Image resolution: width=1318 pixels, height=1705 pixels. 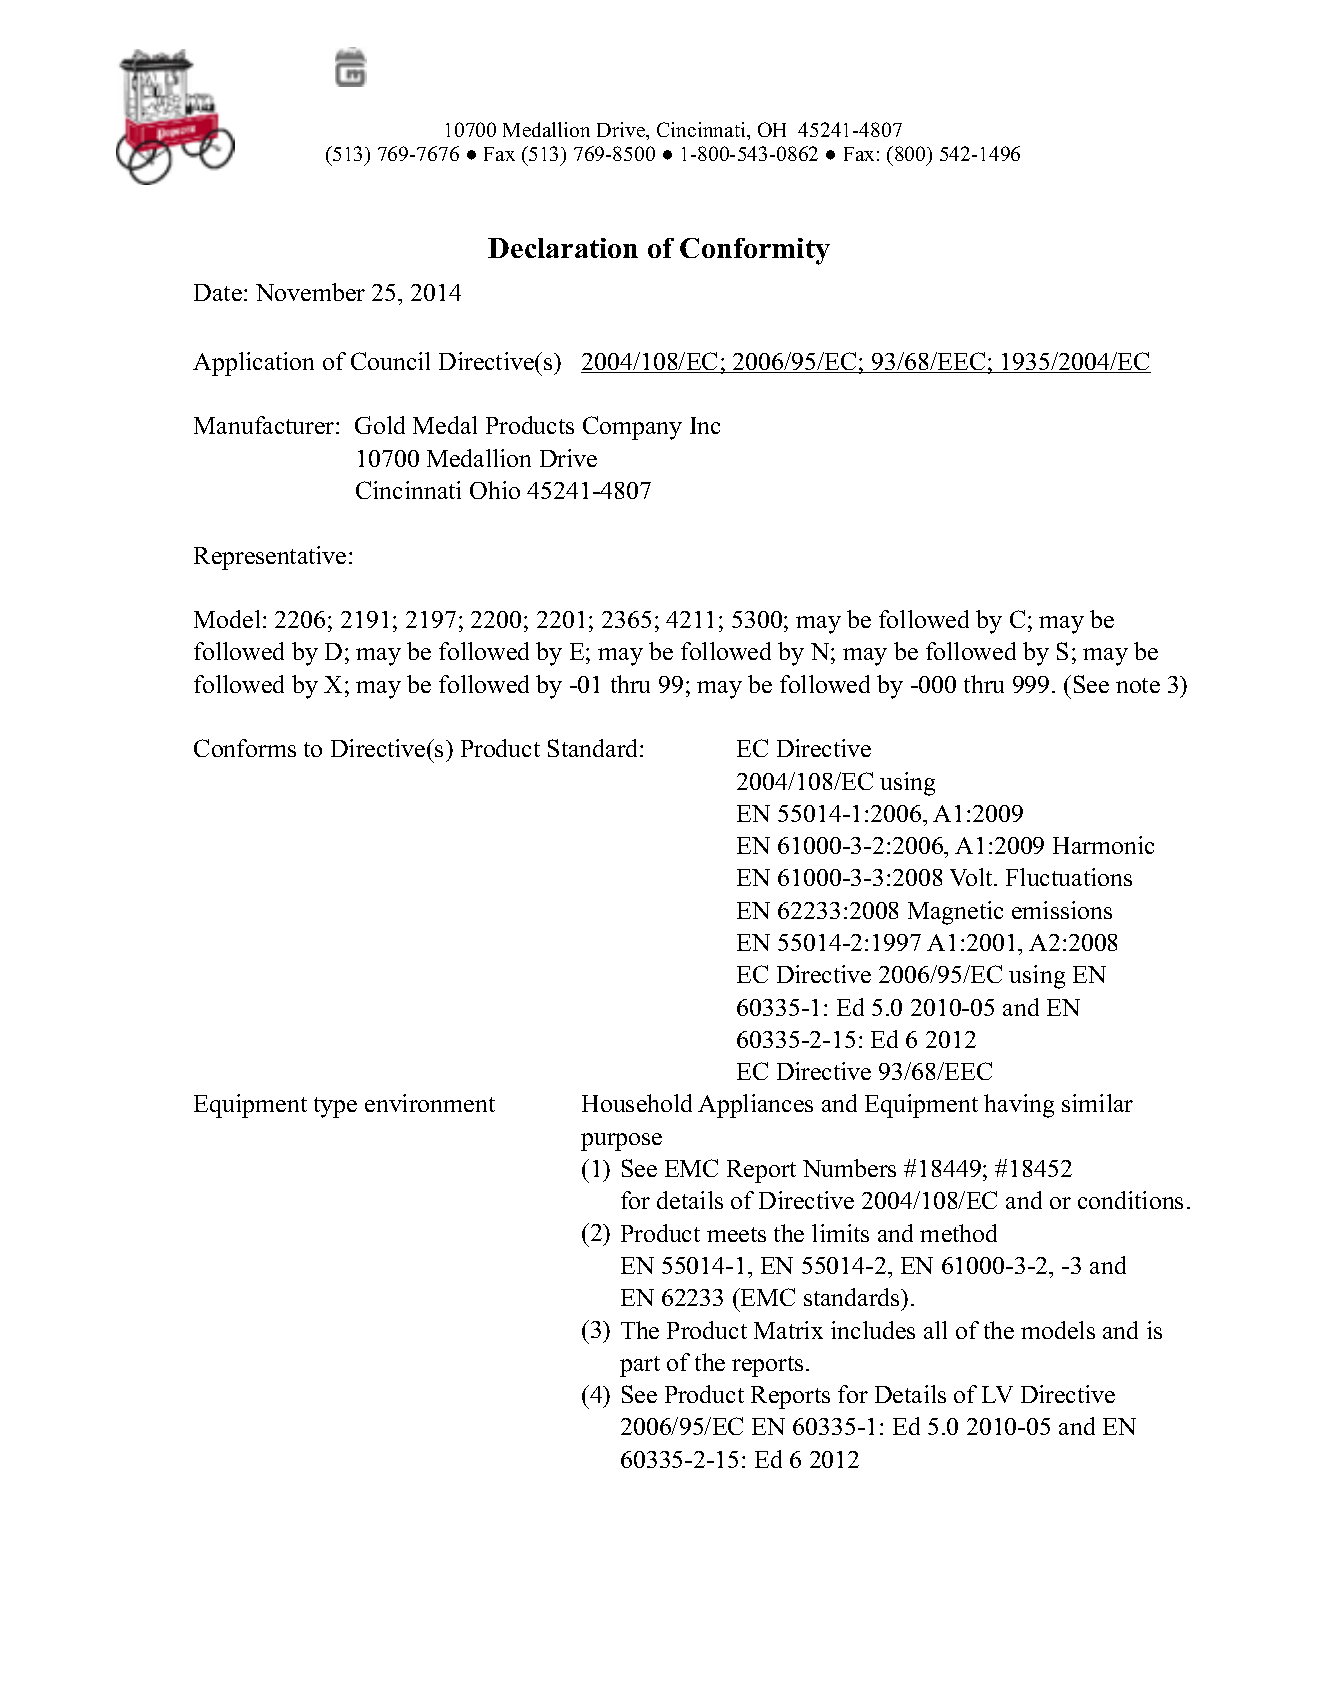 What do you see at coordinates (335, 1107) in the screenshot?
I see `type` at bounding box center [335, 1107].
